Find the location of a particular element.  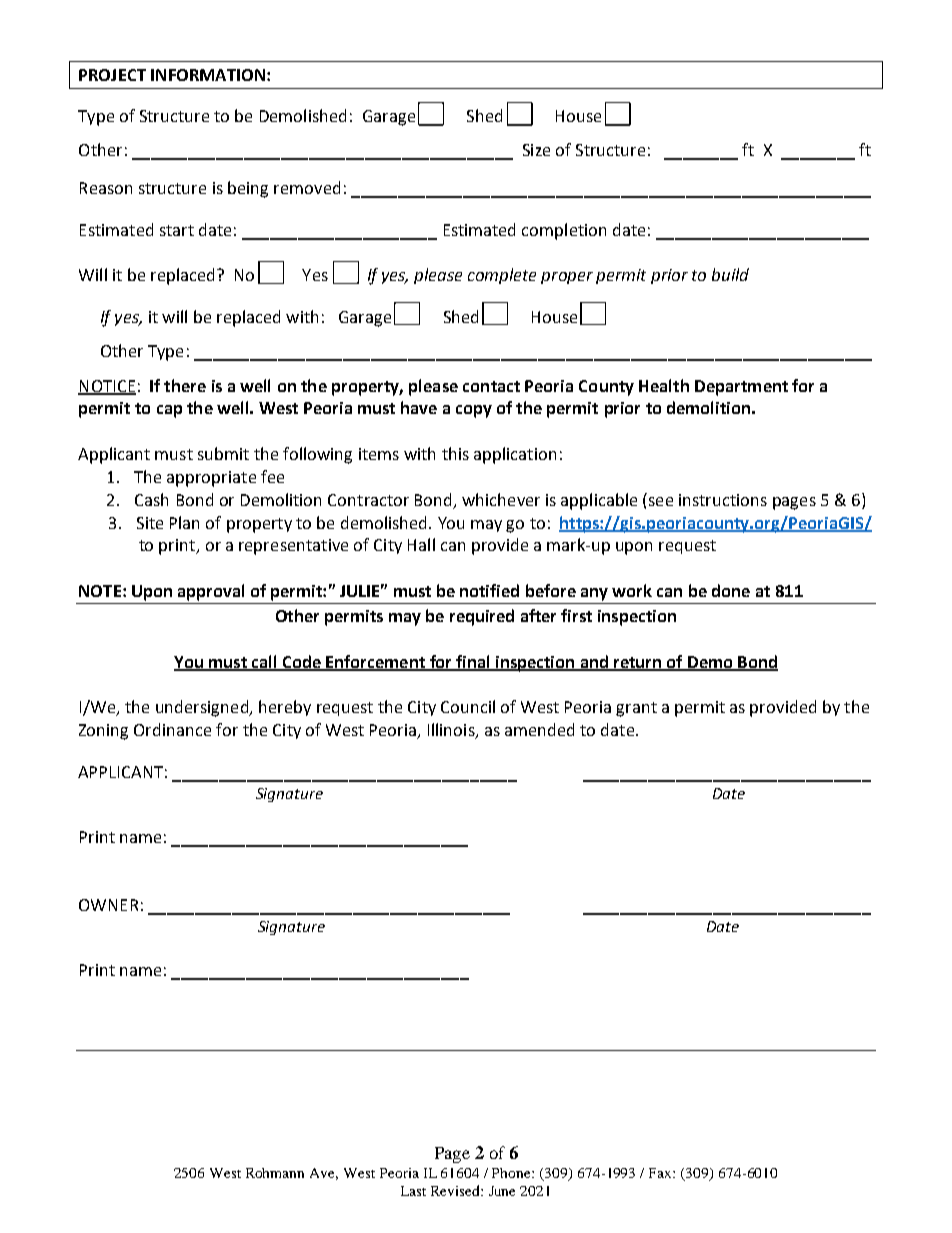

Size is located at coordinates (536, 150).
